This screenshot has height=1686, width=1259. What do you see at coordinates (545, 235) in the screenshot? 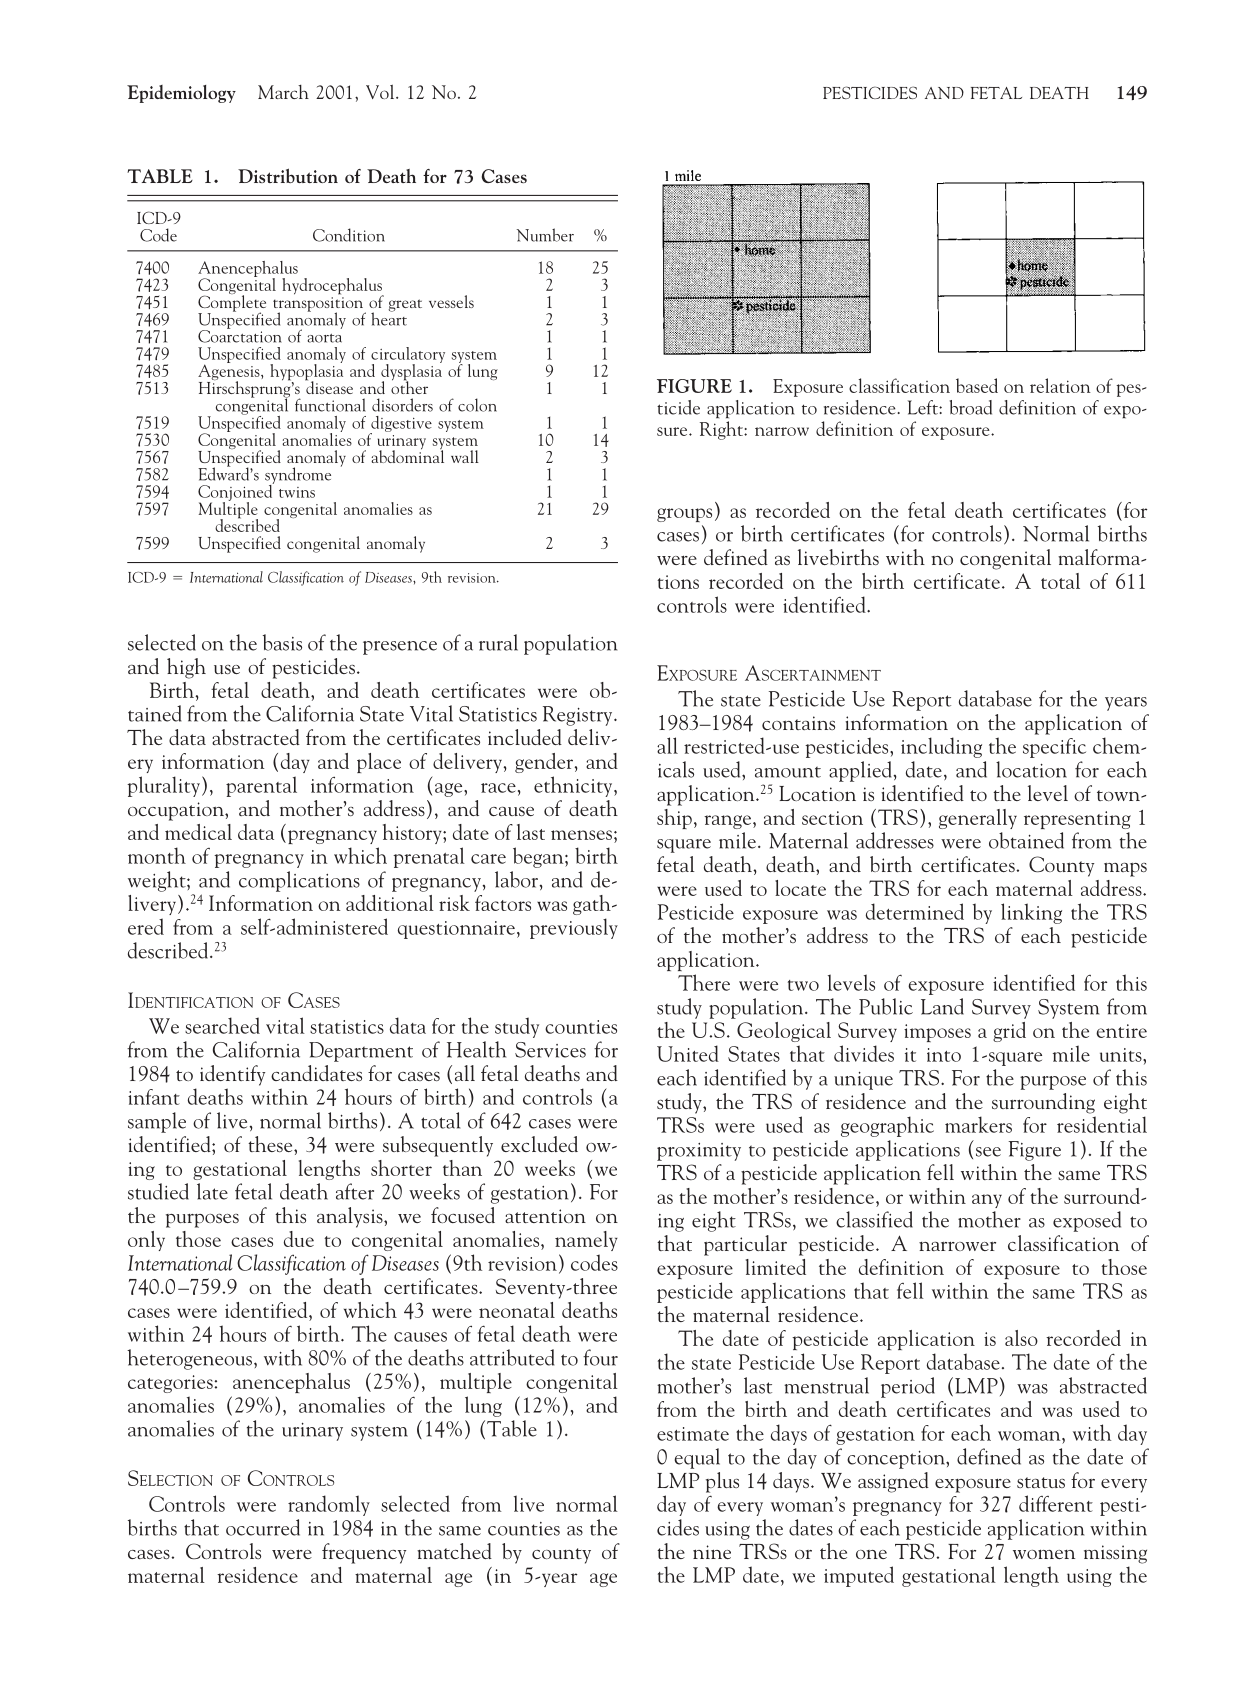
I see `Number` at bounding box center [545, 235].
